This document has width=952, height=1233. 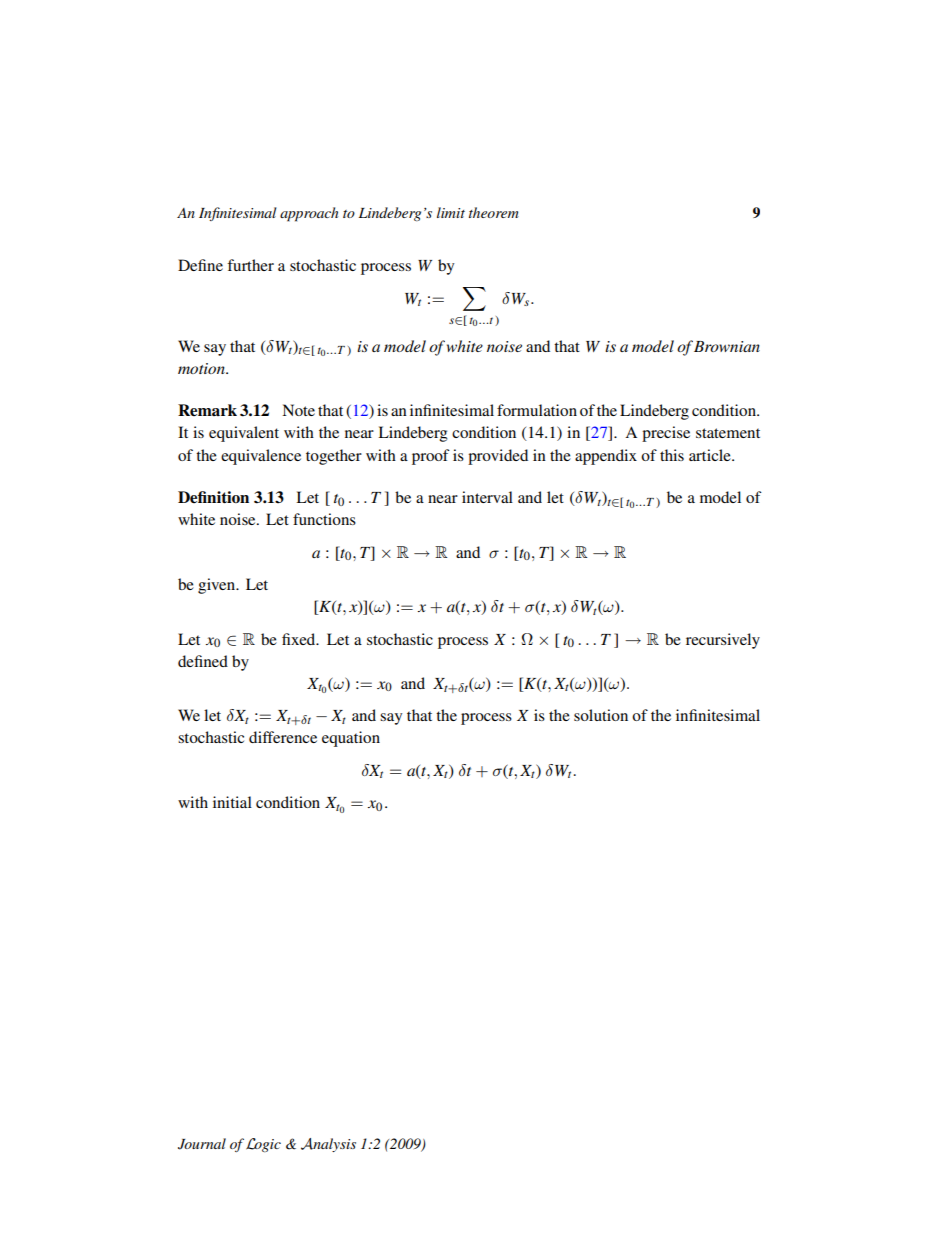 What do you see at coordinates (487, 497) in the document?
I see `interval` at bounding box center [487, 497].
